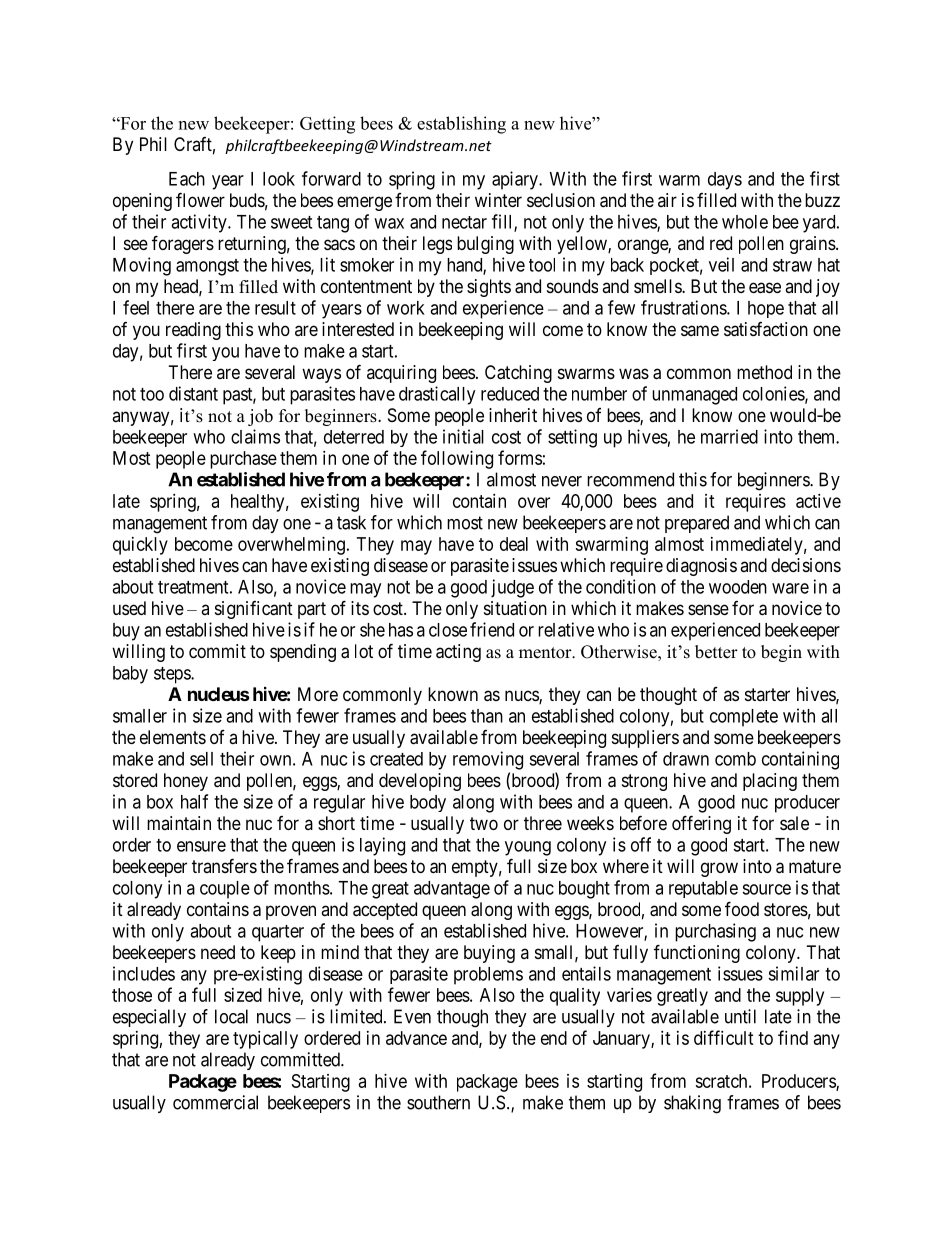 The width and height of the page is (952, 1233). Describe the element at coordinates (708, 609) in the page. I see `sense` at that location.
